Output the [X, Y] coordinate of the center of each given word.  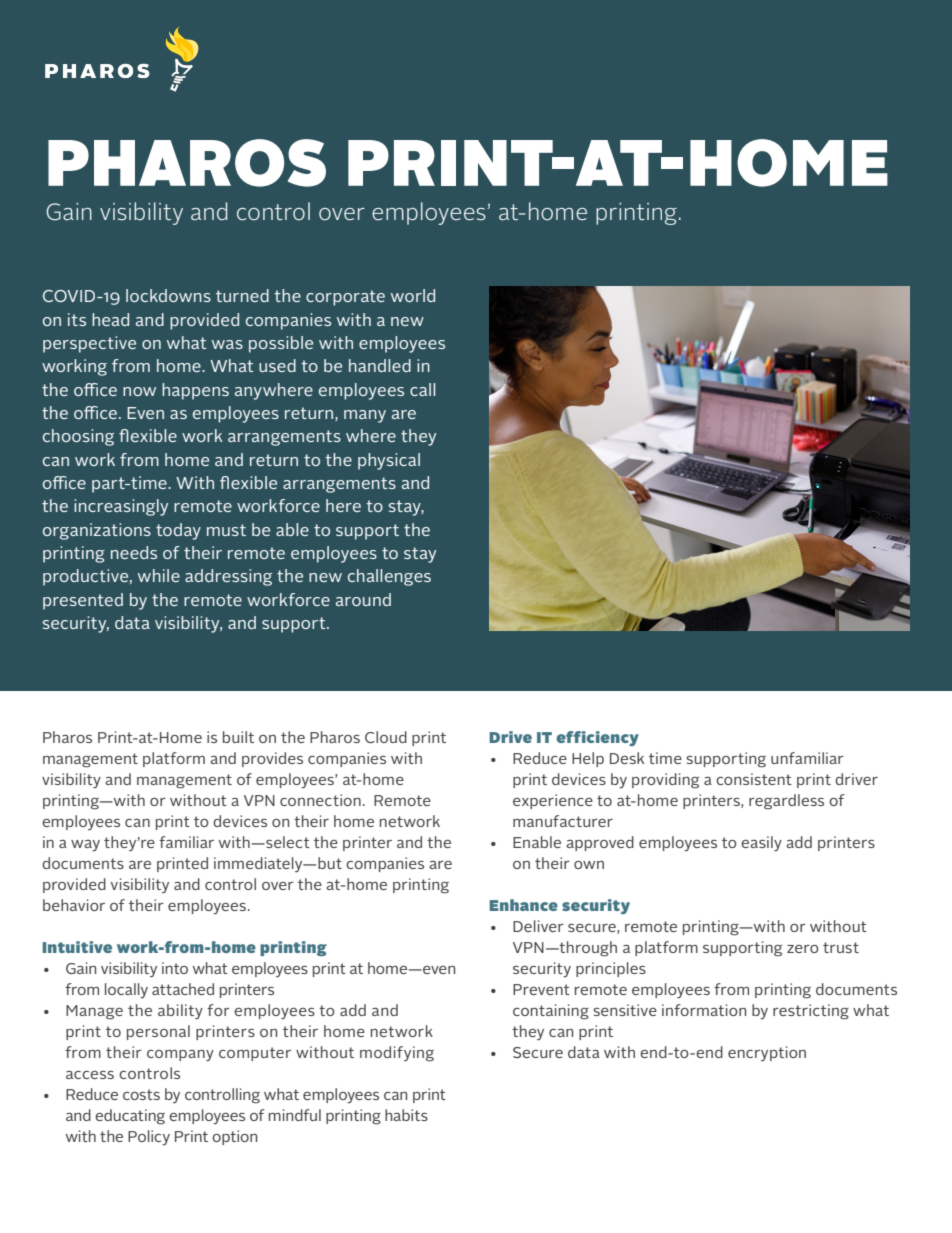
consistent [754, 779]
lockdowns [168, 295]
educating [130, 1117]
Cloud [386, 737]
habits [406, 1115]
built [238, 737]
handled [380, 365]
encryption [767, 1053]
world [413, 295]
